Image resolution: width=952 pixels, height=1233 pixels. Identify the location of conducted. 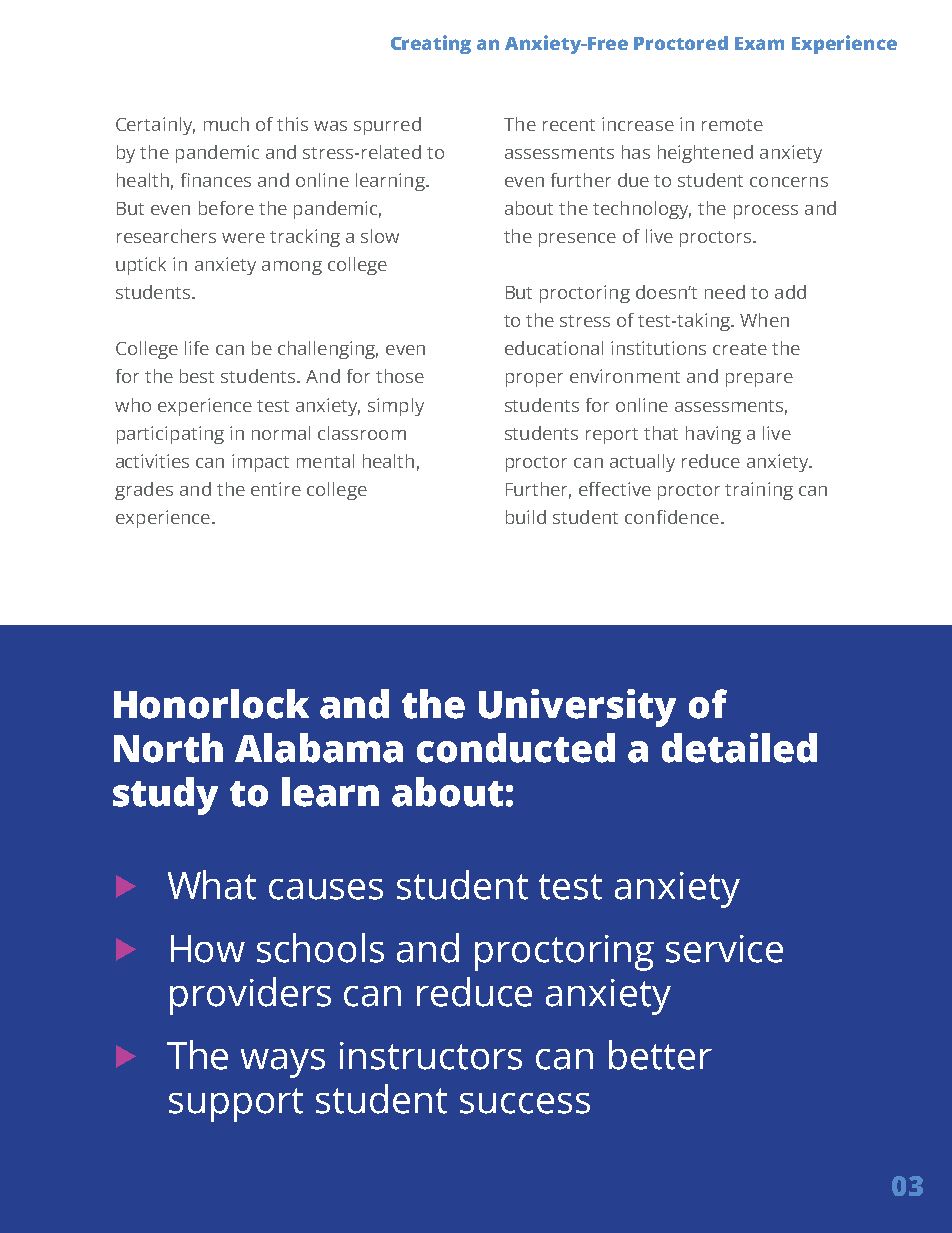
(516, 748).
